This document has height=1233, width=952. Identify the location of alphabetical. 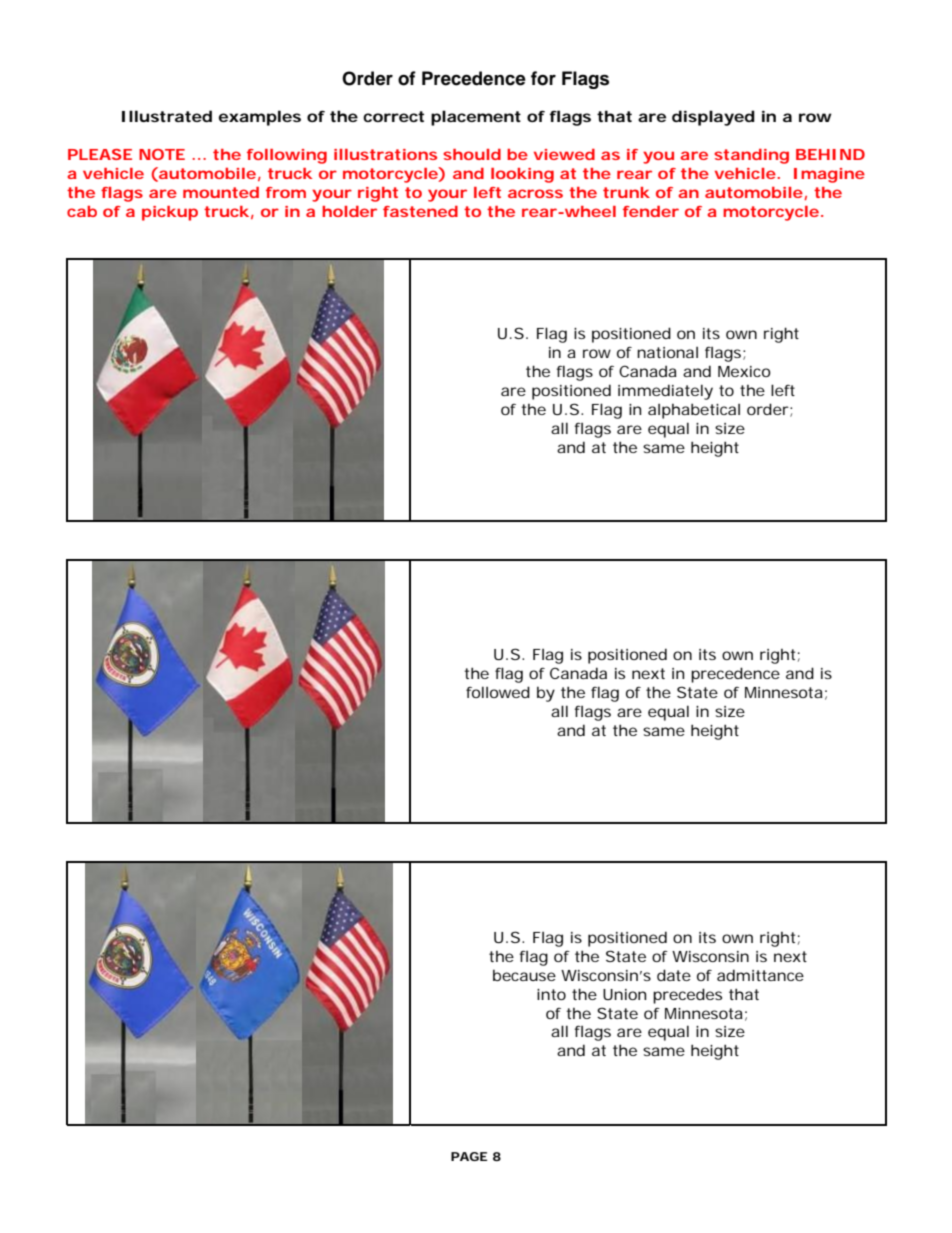
(694, 411).
